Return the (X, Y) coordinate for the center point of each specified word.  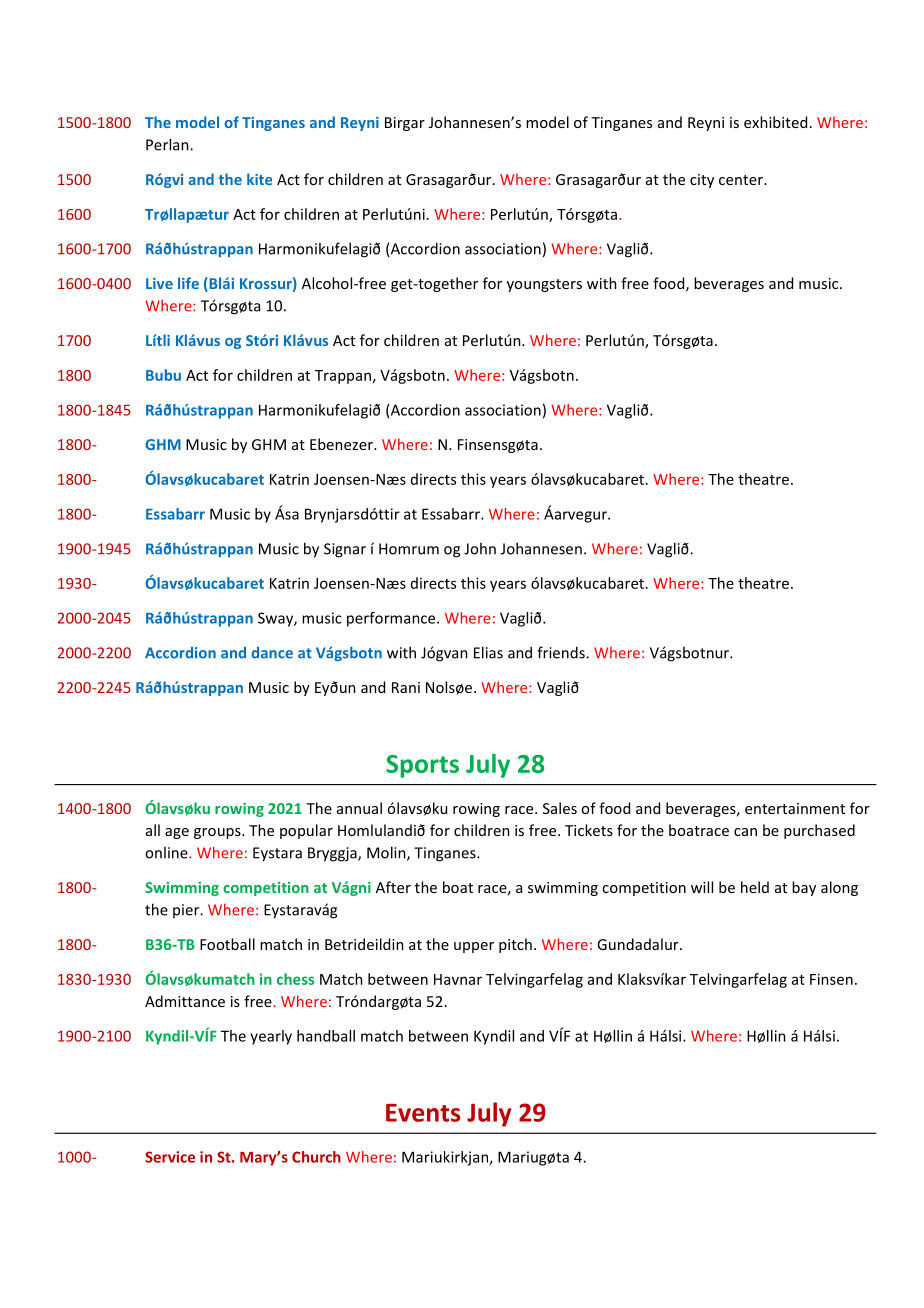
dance (272, 653)
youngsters (544, 285)
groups (218, 833)
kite (259, 179)
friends (562, 652)
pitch (515, 945)
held (755, 887)
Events (423, 1113)
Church (316, 1157)
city (702, 181)
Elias (488, 652)
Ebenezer (342, 444)
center (742, 180)
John (480, 548)
